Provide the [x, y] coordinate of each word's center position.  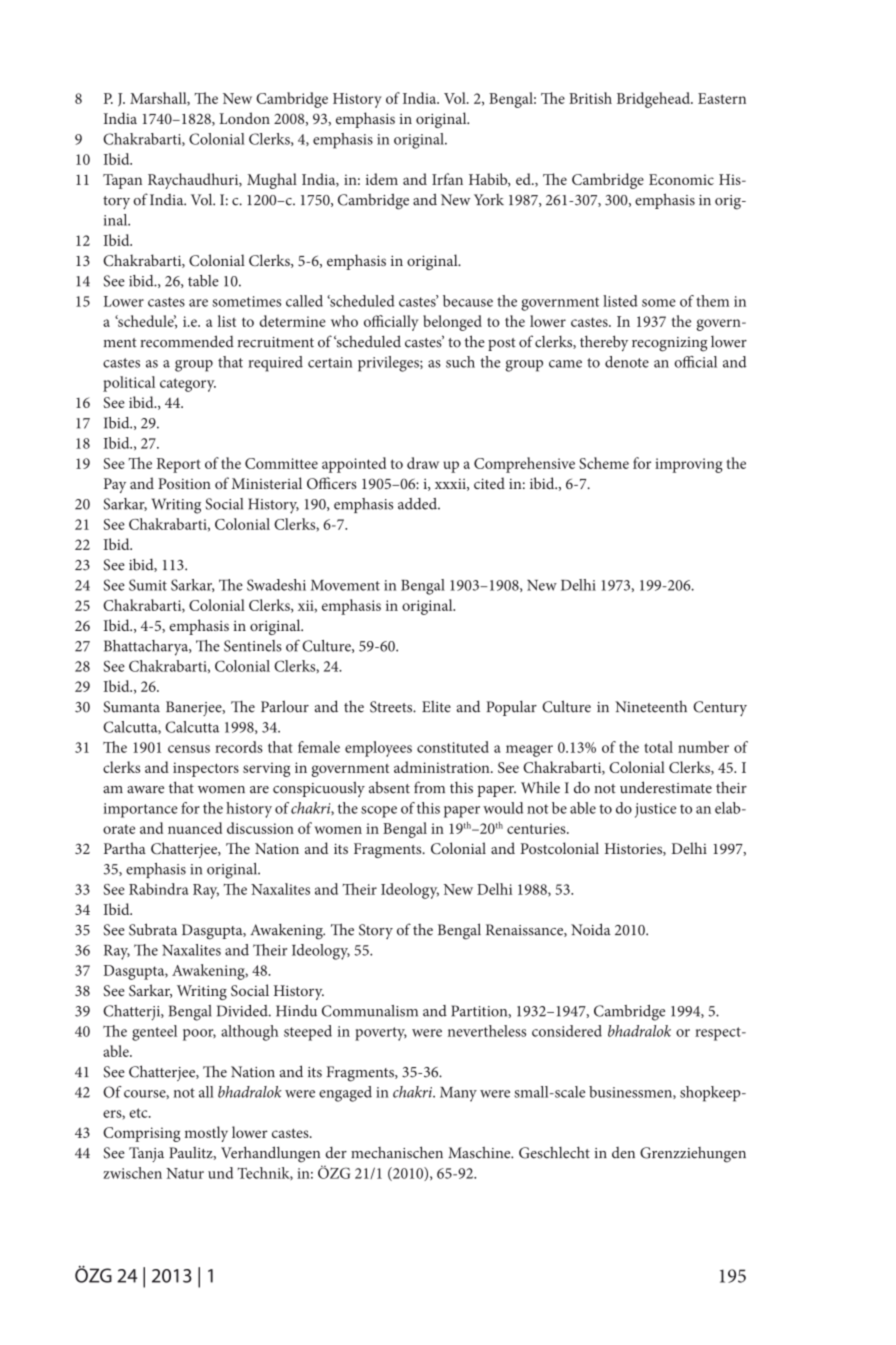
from [429, 787]
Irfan [447, 179]
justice [655, 810]
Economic [681, 179]
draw [423, 463]
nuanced [195, 828]
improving [689, 465]
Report [179, 465]
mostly [206, 1134]
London [244, 118]
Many [458, 1094]
